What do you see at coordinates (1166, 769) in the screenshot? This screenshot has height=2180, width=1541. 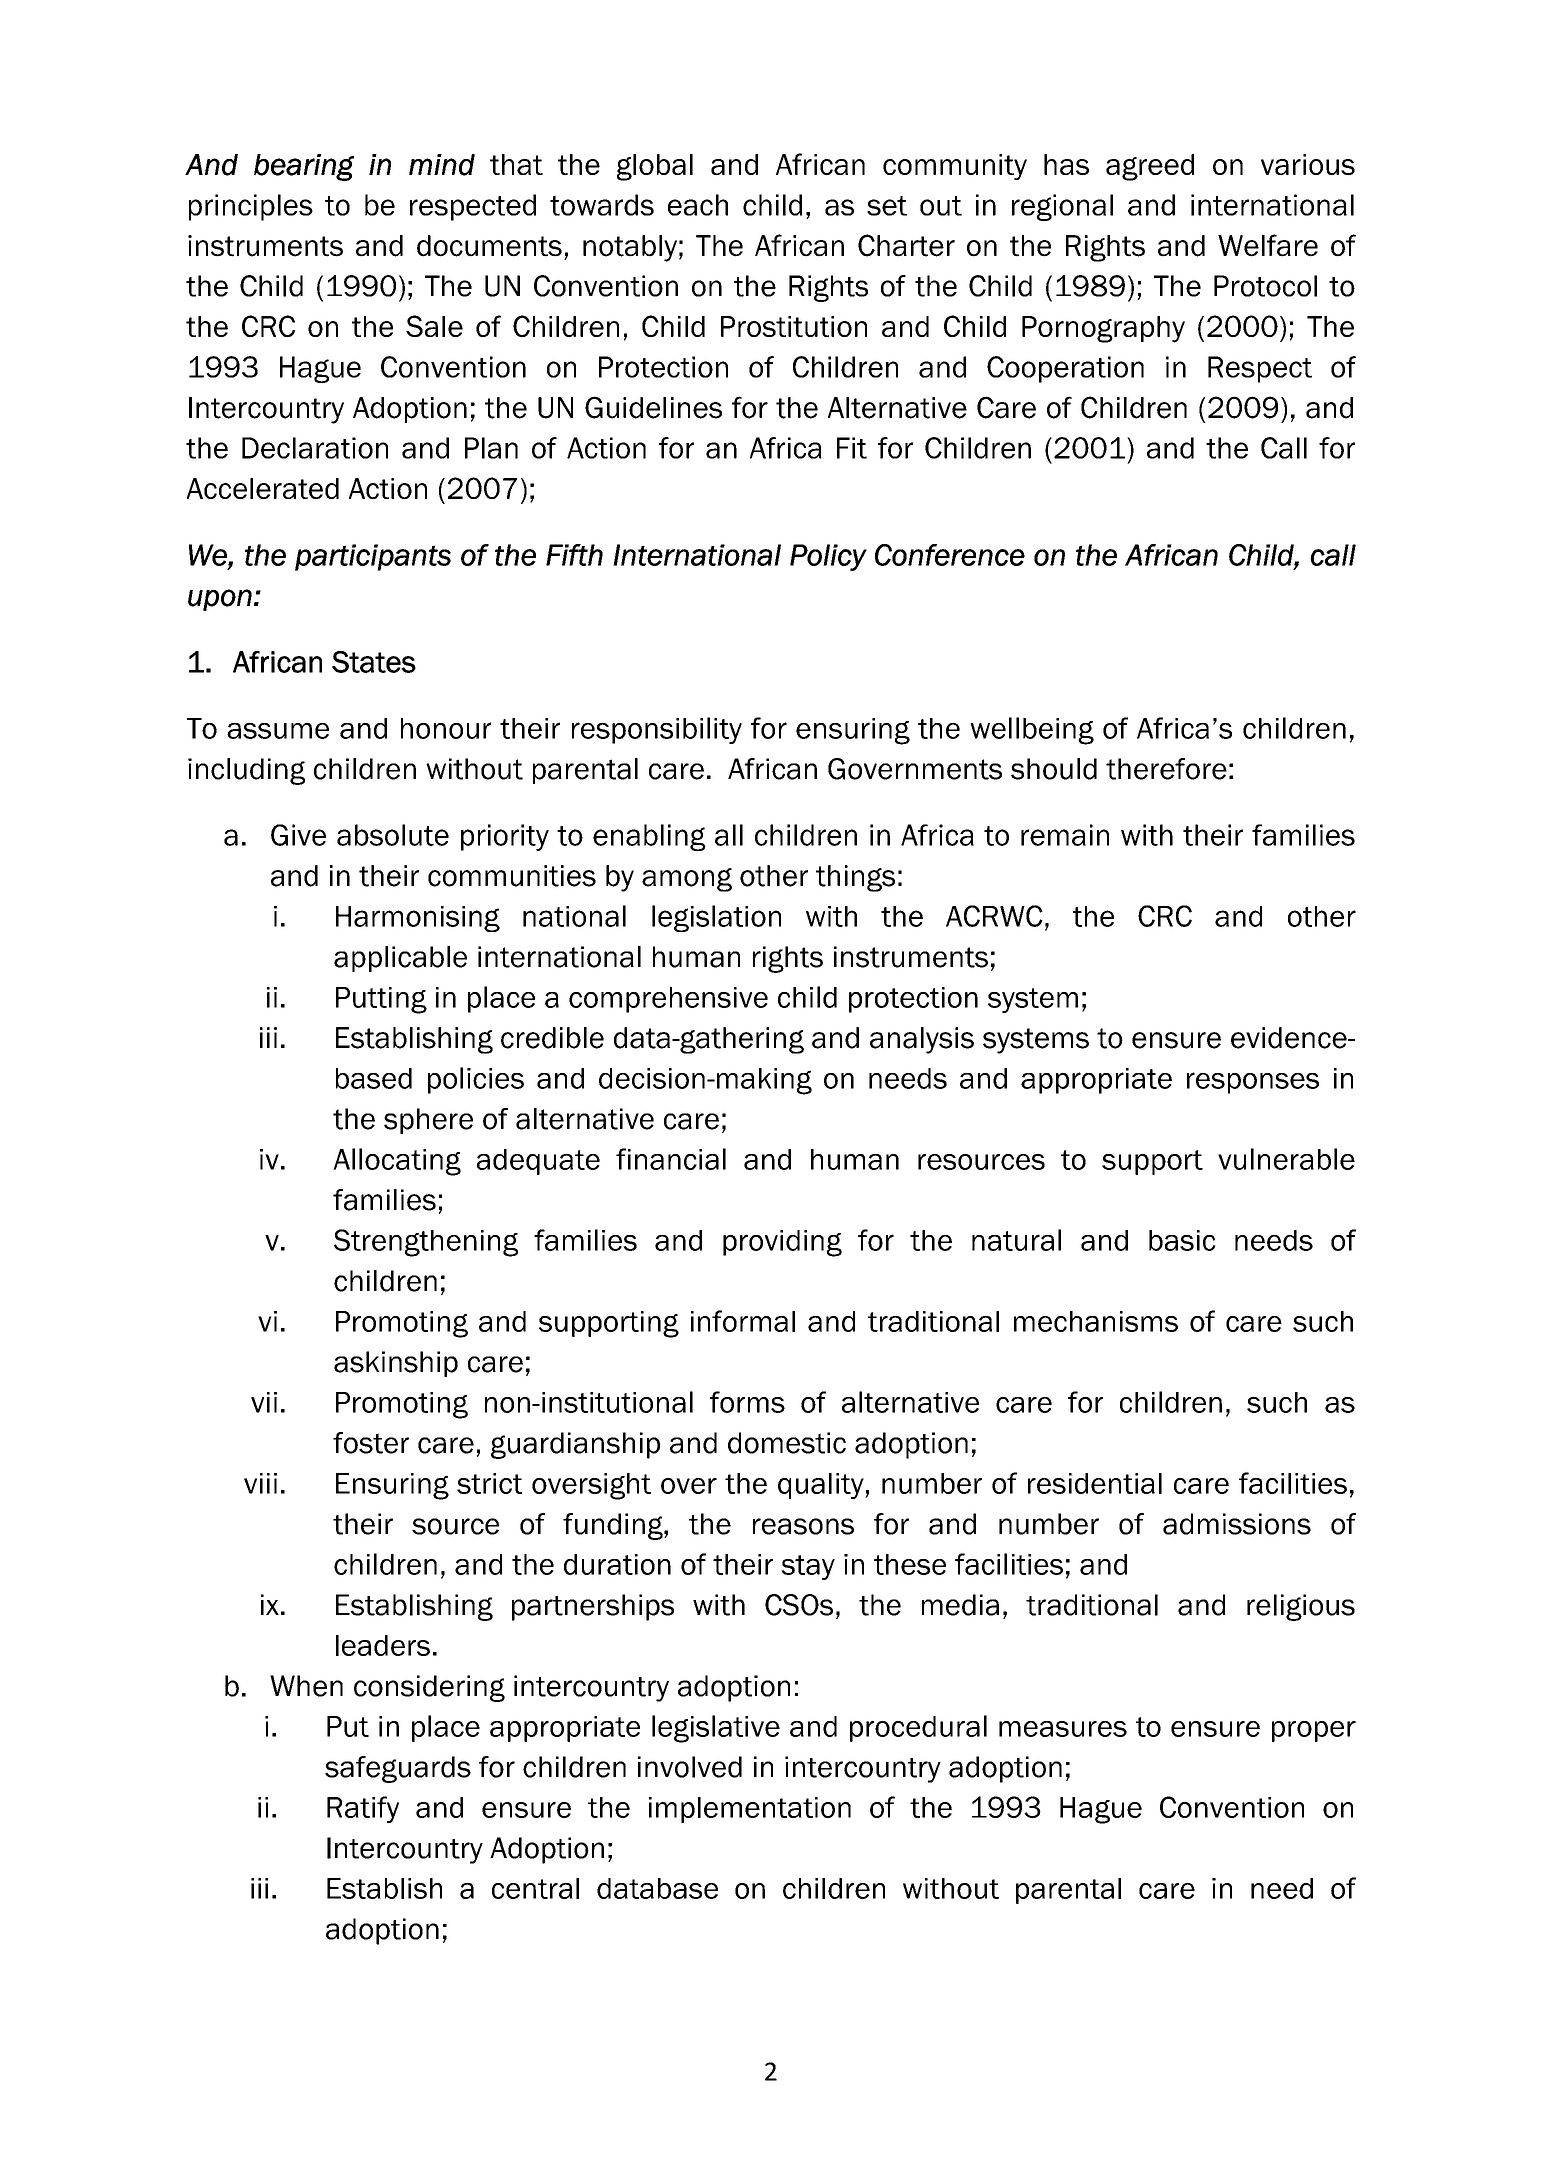 I see `therefore` at bounding box center [1166, 769].
